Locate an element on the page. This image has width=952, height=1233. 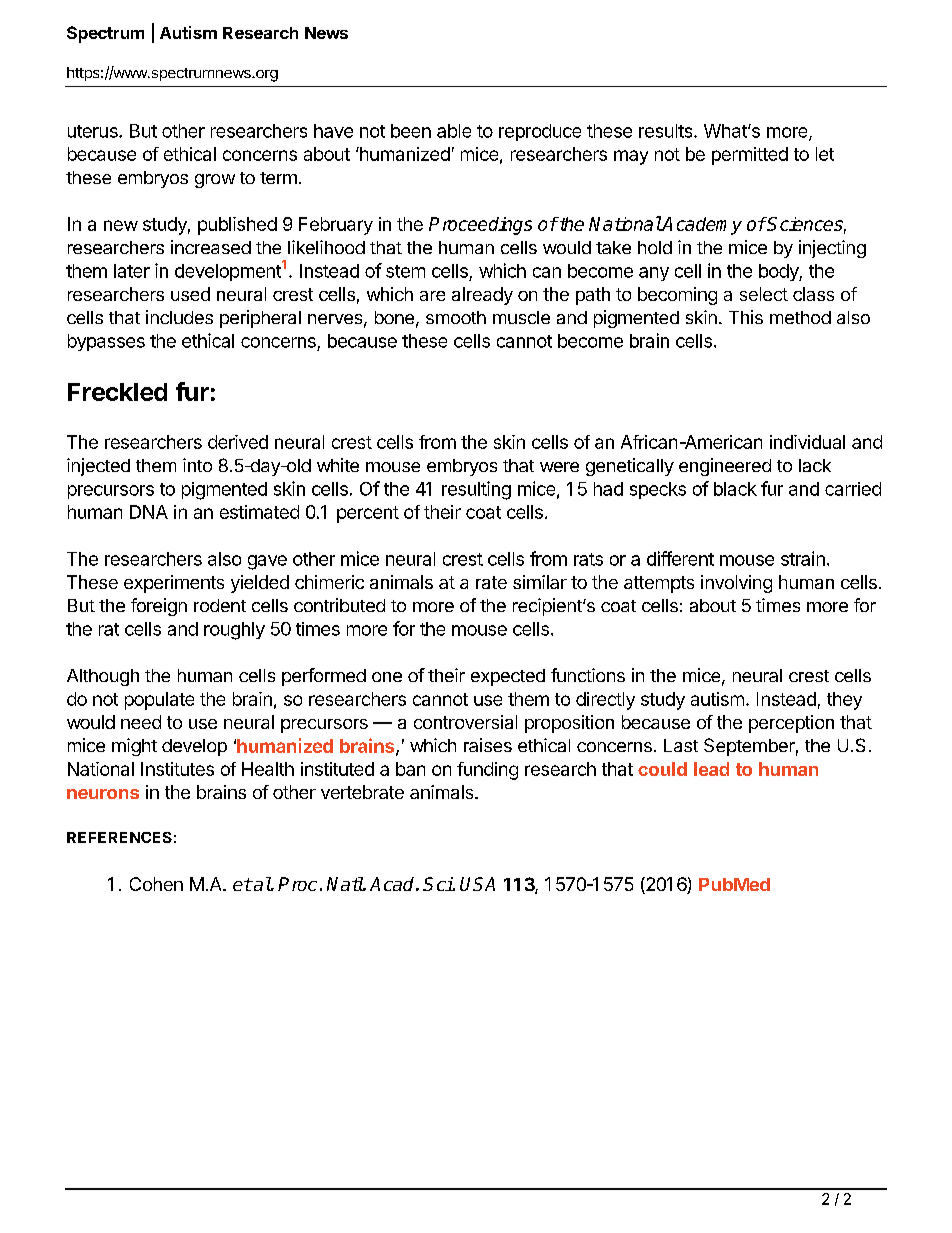
USA is located at coordinates (477, 884).
